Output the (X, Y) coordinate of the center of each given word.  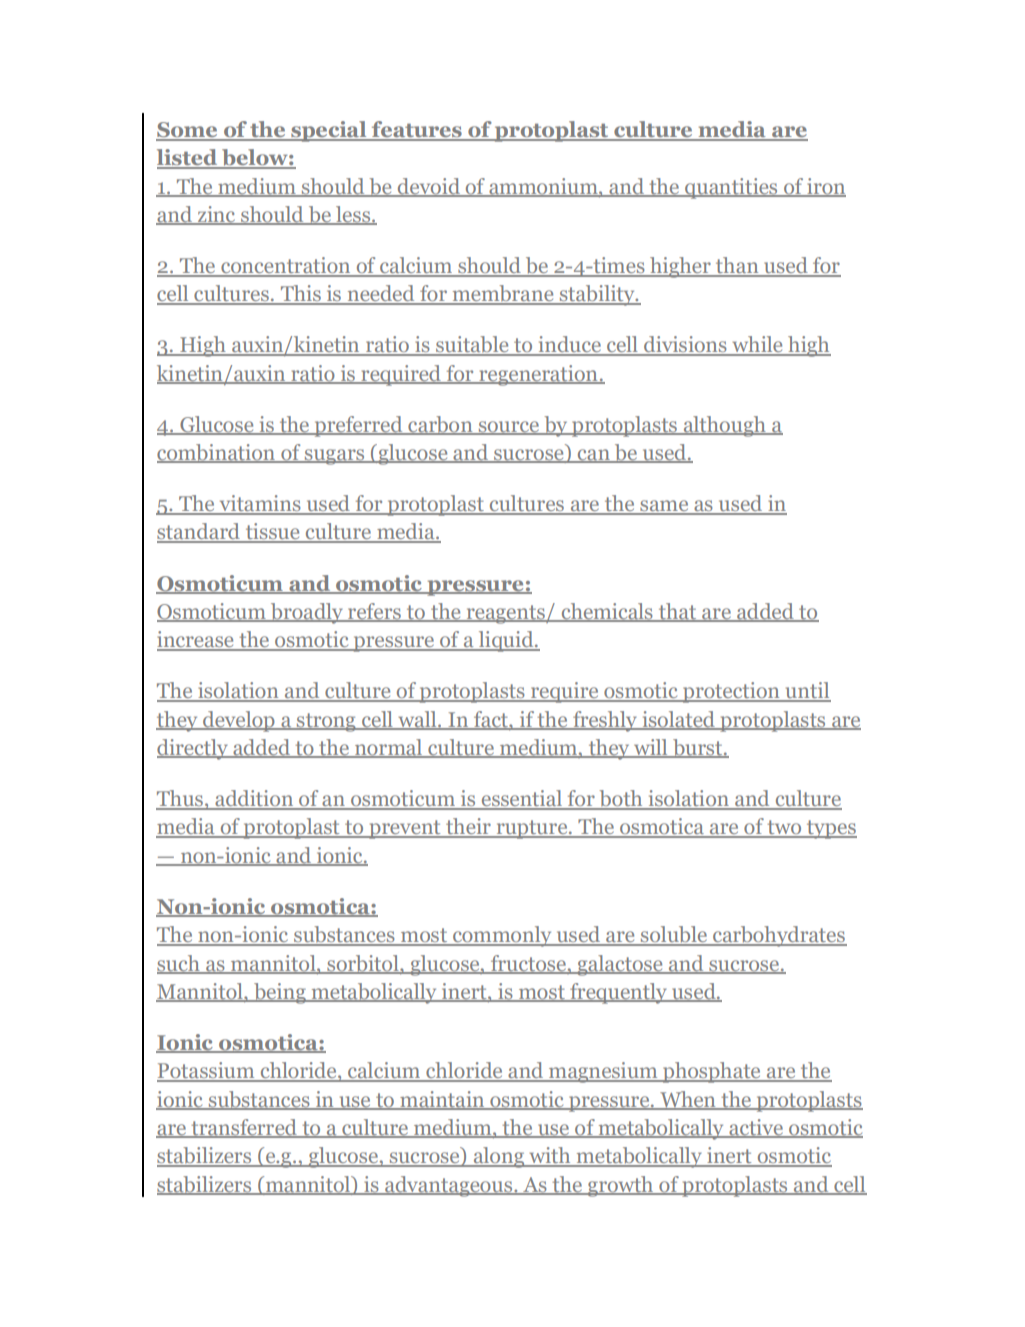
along (499, 1157)
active (756, 1128)
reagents (505, 614)
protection (731, 692)
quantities (731, 188)
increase (196, 640)
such (179, 964)
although (725, 426)
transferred (244, 1128)
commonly (502, 936)
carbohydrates (779, 936)
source (509, 428)
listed (188, 158)
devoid (429, 187)
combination (217, 453)
